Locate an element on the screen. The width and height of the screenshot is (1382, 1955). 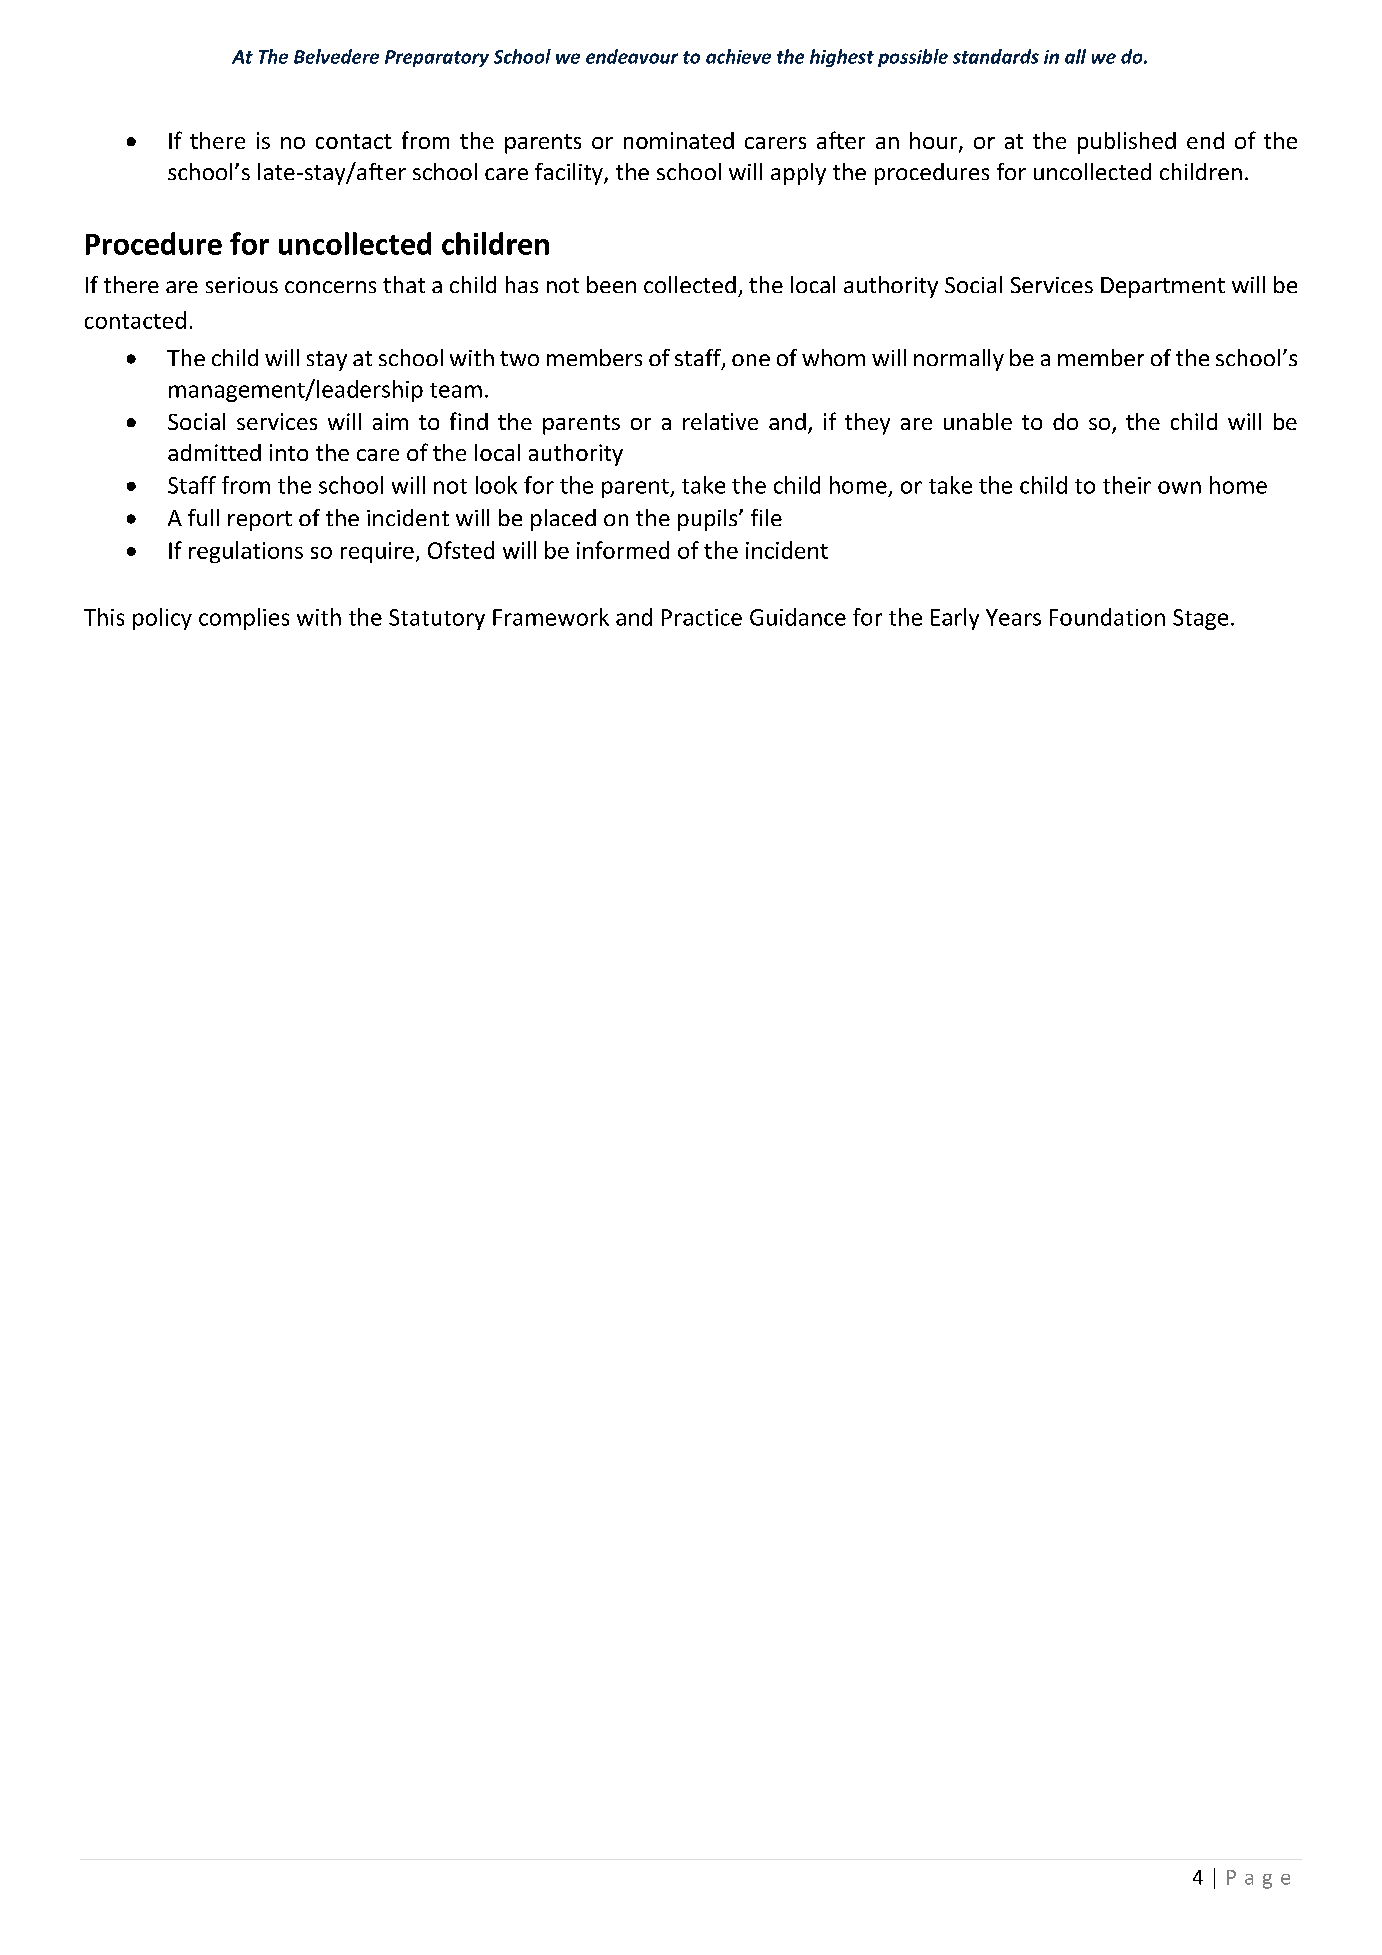
complies is located at coordinates (244, 619).
